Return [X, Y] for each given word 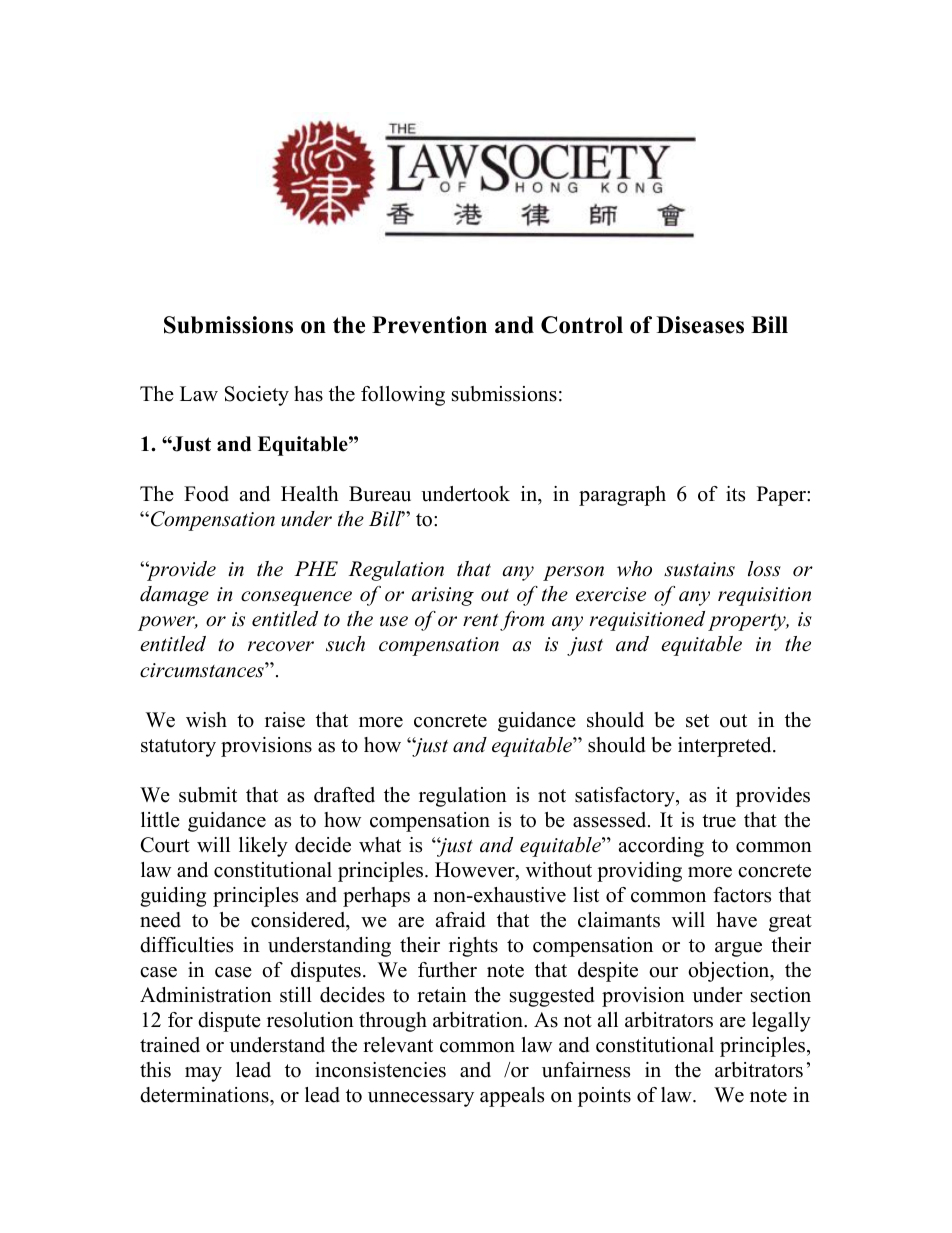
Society [257, 396]
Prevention [429, 325]
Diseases [700, 325]
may [203, 1074]
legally [781, 1022]
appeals [512, 1097]
